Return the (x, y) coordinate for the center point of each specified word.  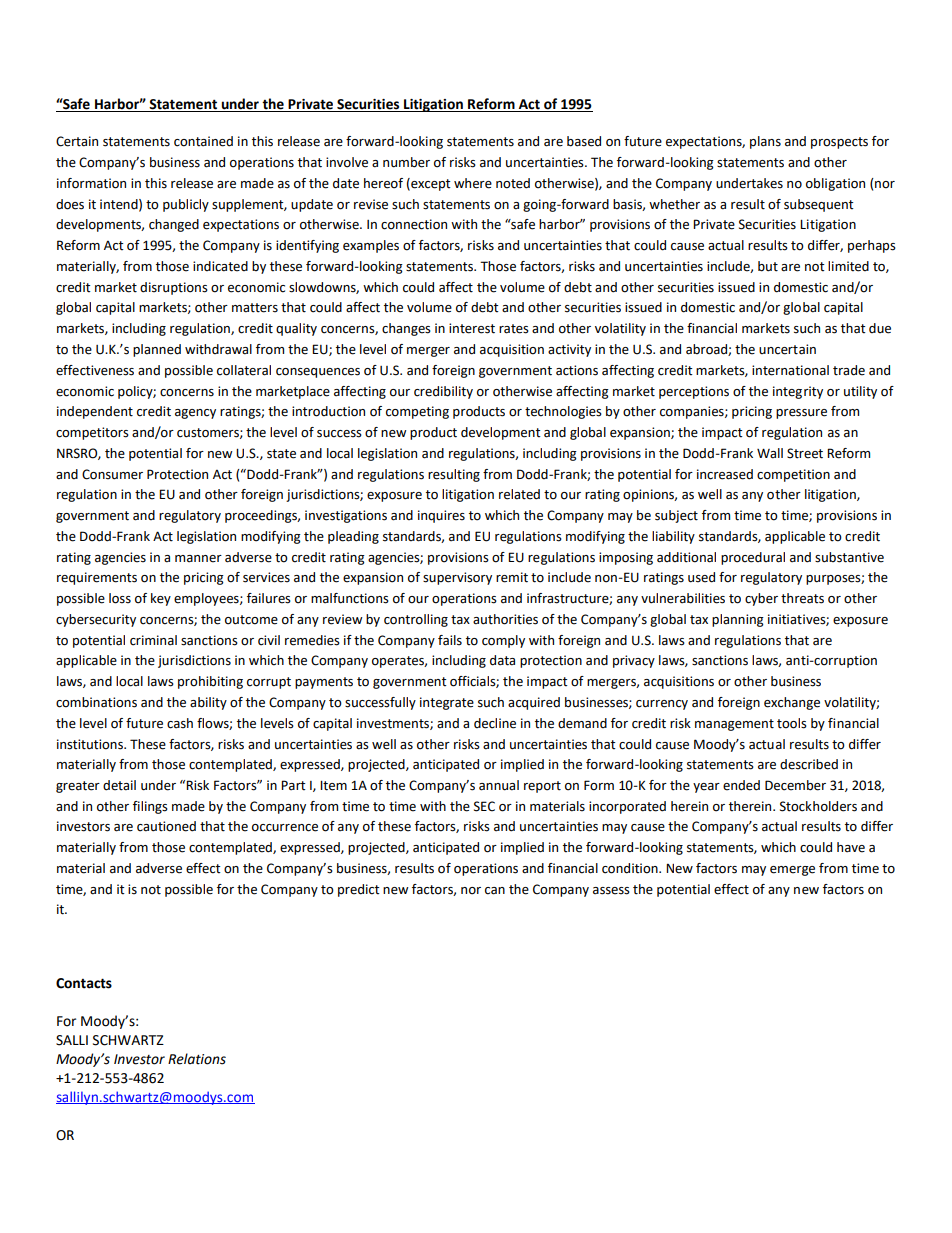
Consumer (112, 474)
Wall (770, 453)
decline (495, 723)
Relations (197, 1059)
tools (792, 723)
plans (765, 142)
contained (203, 141)
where (473, 183)
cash (180, 723)
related (519, 494)
